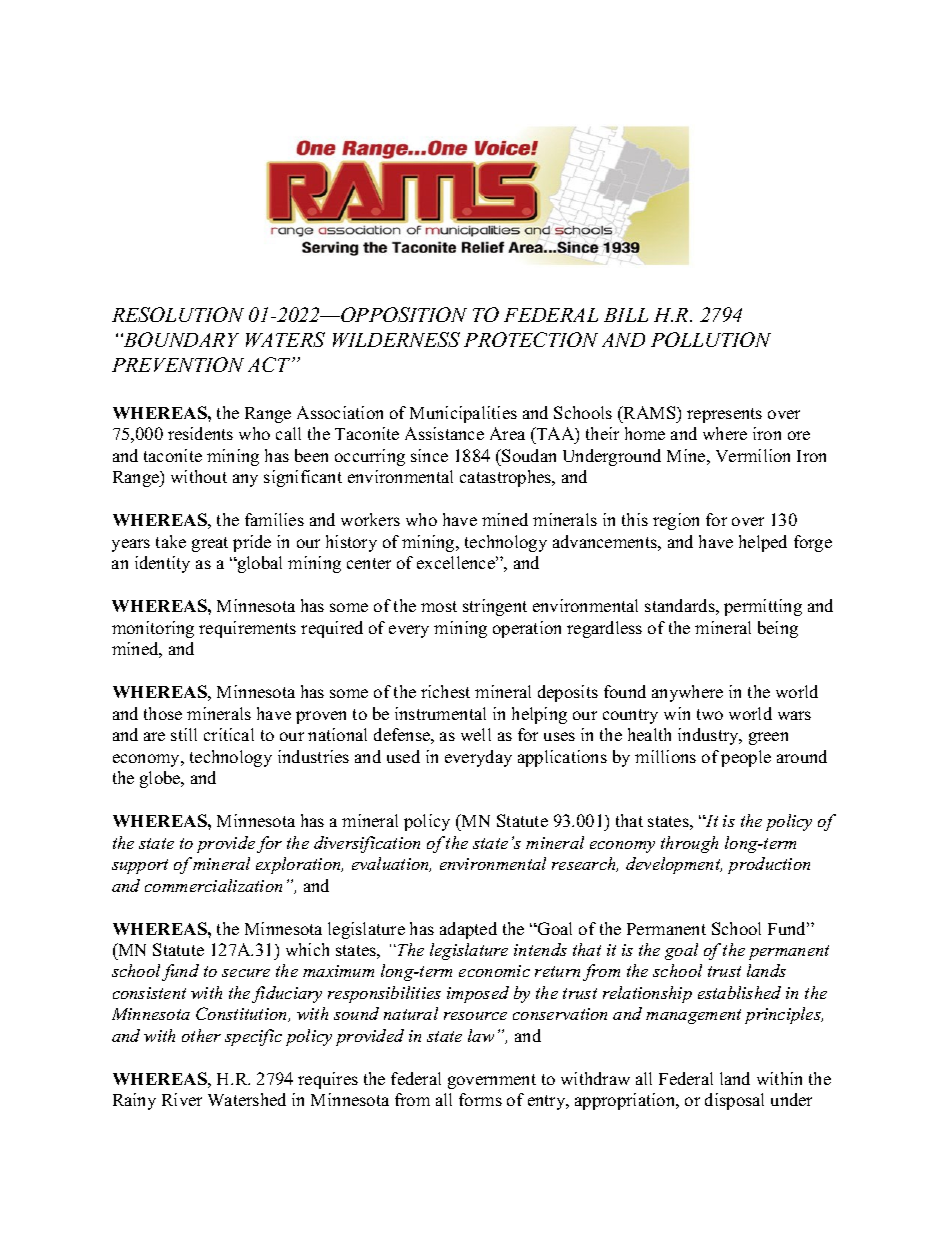 The height and width of the page is (1233, 952). I want to click on POLLUTION, so click(711, 339).
